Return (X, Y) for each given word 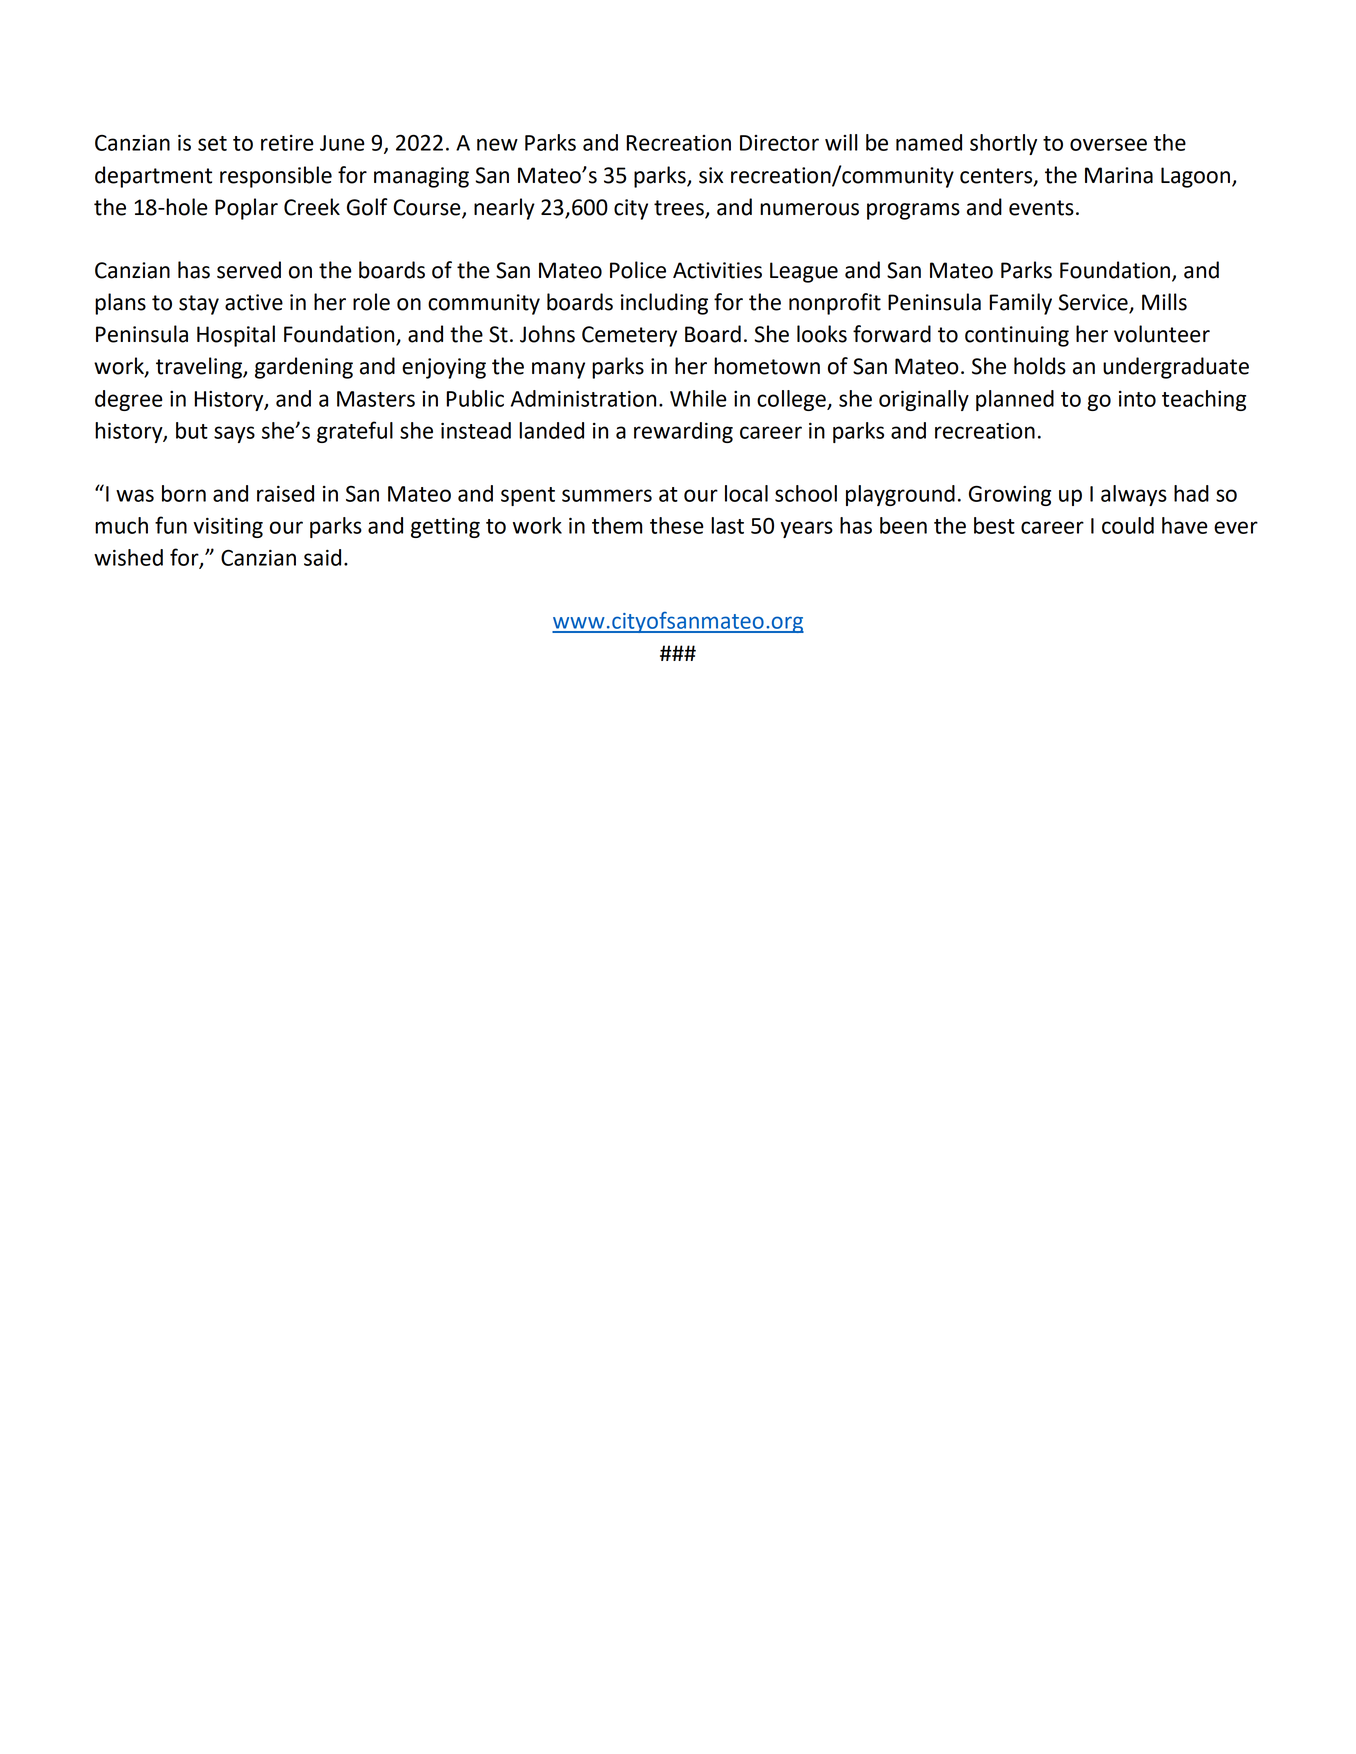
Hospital (236, 336)
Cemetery (629, 336)
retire (287, 143)
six (711, 175)
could (1128, 525)
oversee (1108, 144)
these (677, 525)
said (322, 557)
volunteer (1162, 334)
